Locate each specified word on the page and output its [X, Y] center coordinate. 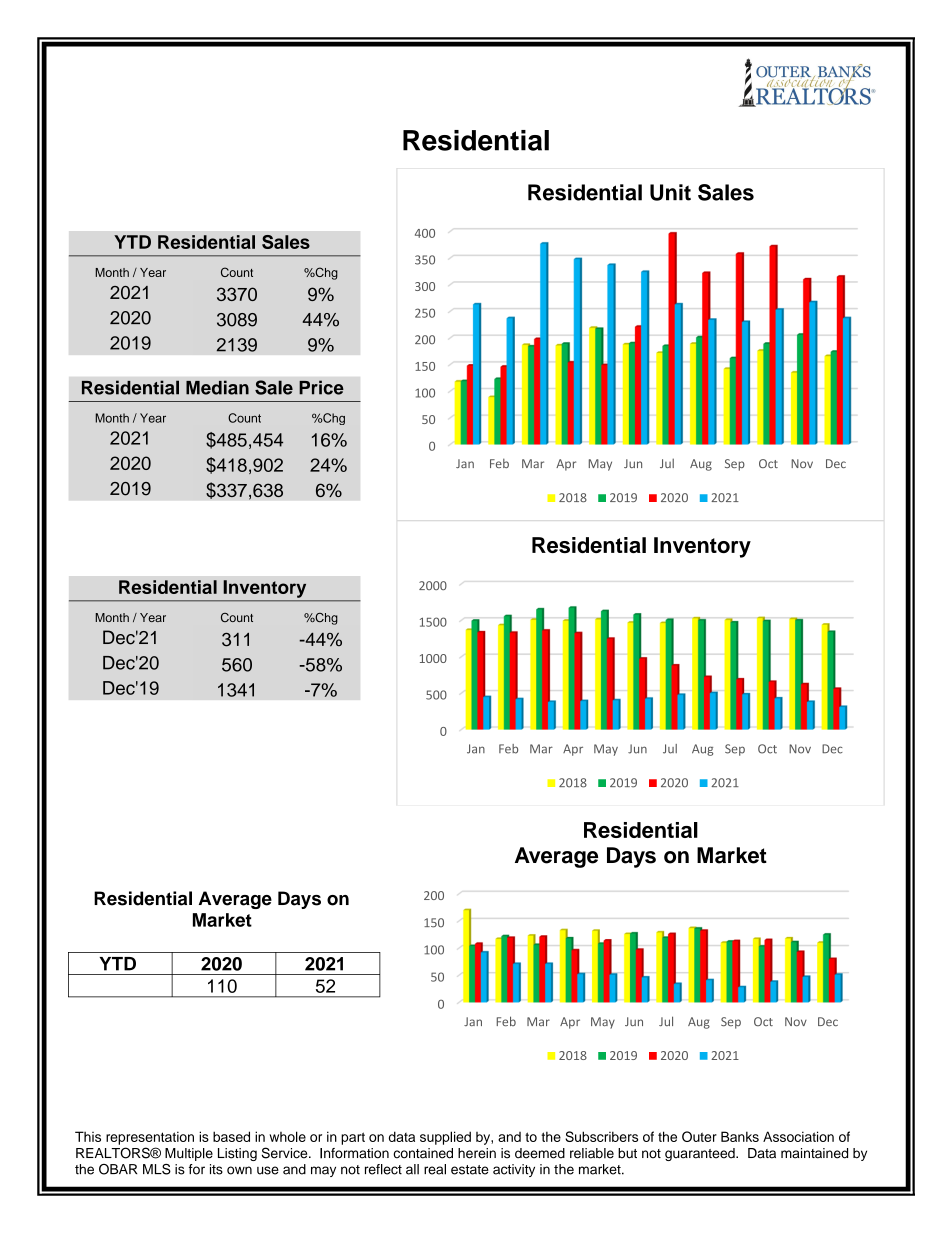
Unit [670, 192]
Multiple [189, 1154]
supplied [445, 1138]
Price [321, 387]
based [231, 1136]
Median [217, 387]
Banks [740, 1136]
